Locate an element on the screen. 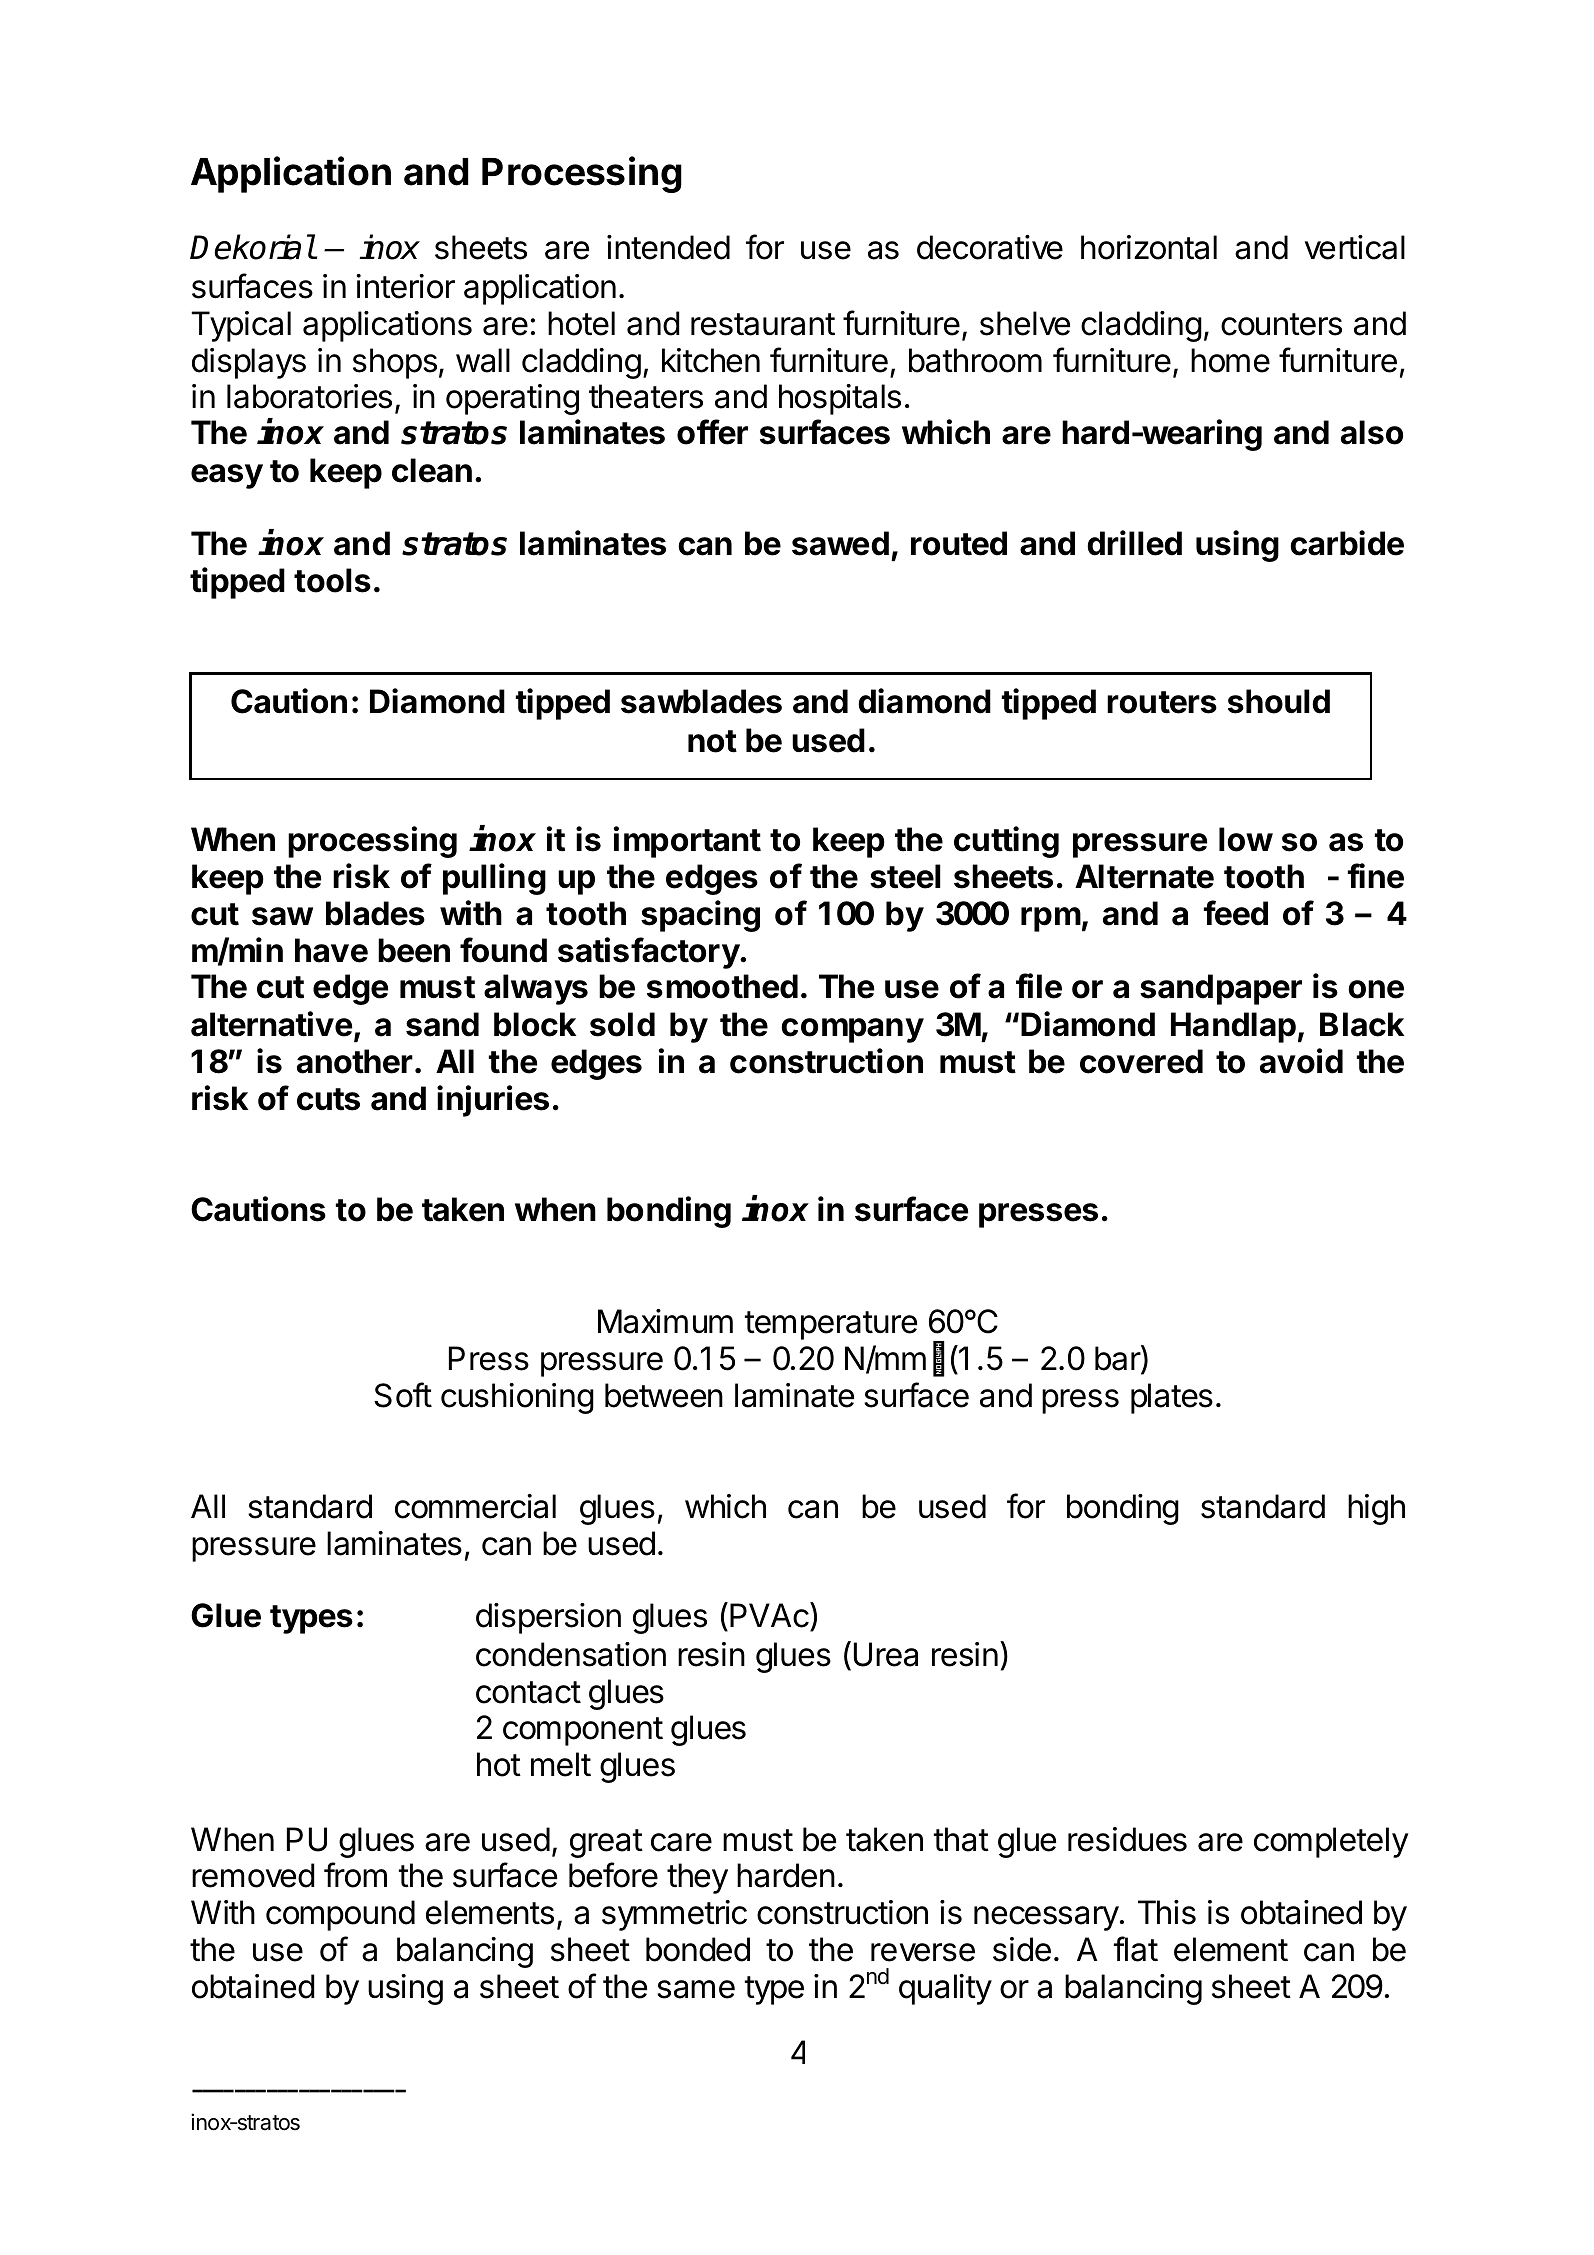 This screenshot has width=1594, height=2255. company is located at coordinates (852, 1030).
